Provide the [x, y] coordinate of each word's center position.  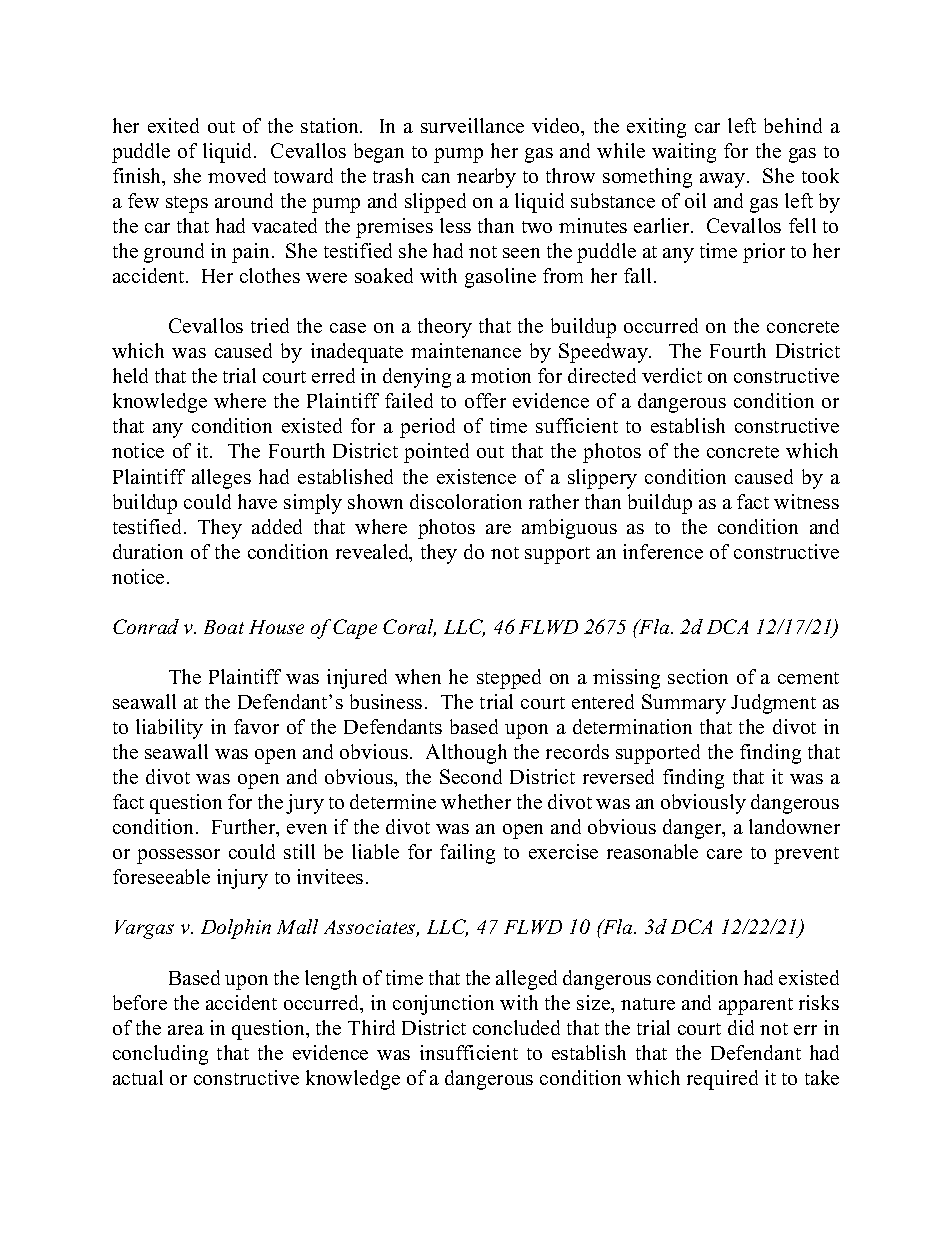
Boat [224, 627]
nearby [486, 178]
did [741, 1027]
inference [663, 551]
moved [237, 175]
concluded [516, 1027]
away [724, 180]
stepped [509, 679]
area [186, 1030]
